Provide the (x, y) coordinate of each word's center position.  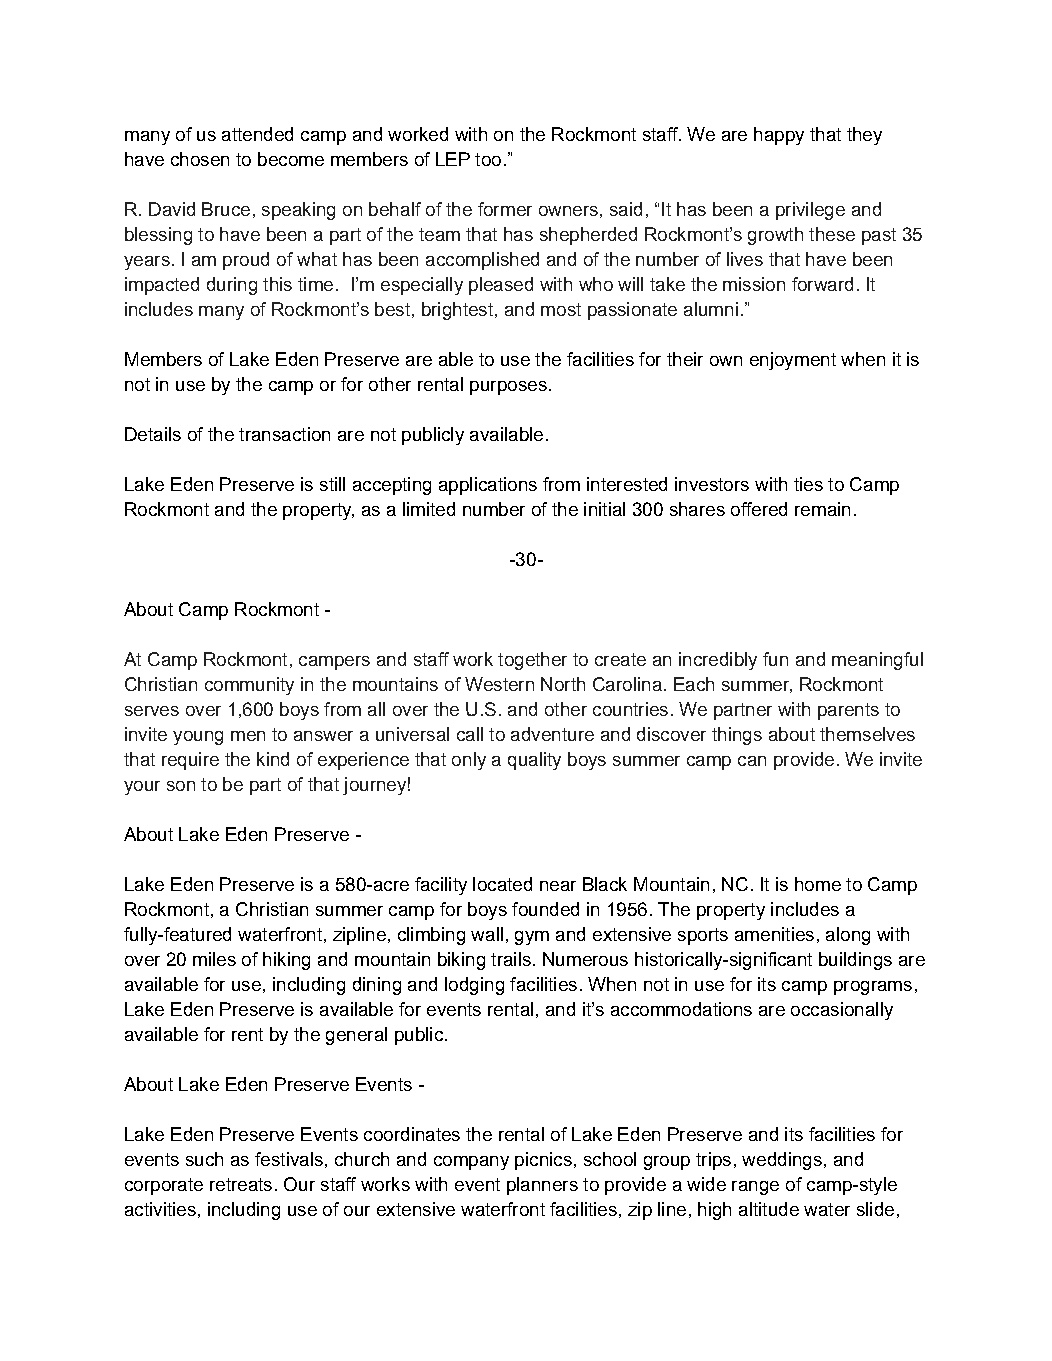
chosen (200, 159)
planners (542, 1186)
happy (779, 136)
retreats (241, 1184)
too (488, 159)
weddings (782, 1161)
